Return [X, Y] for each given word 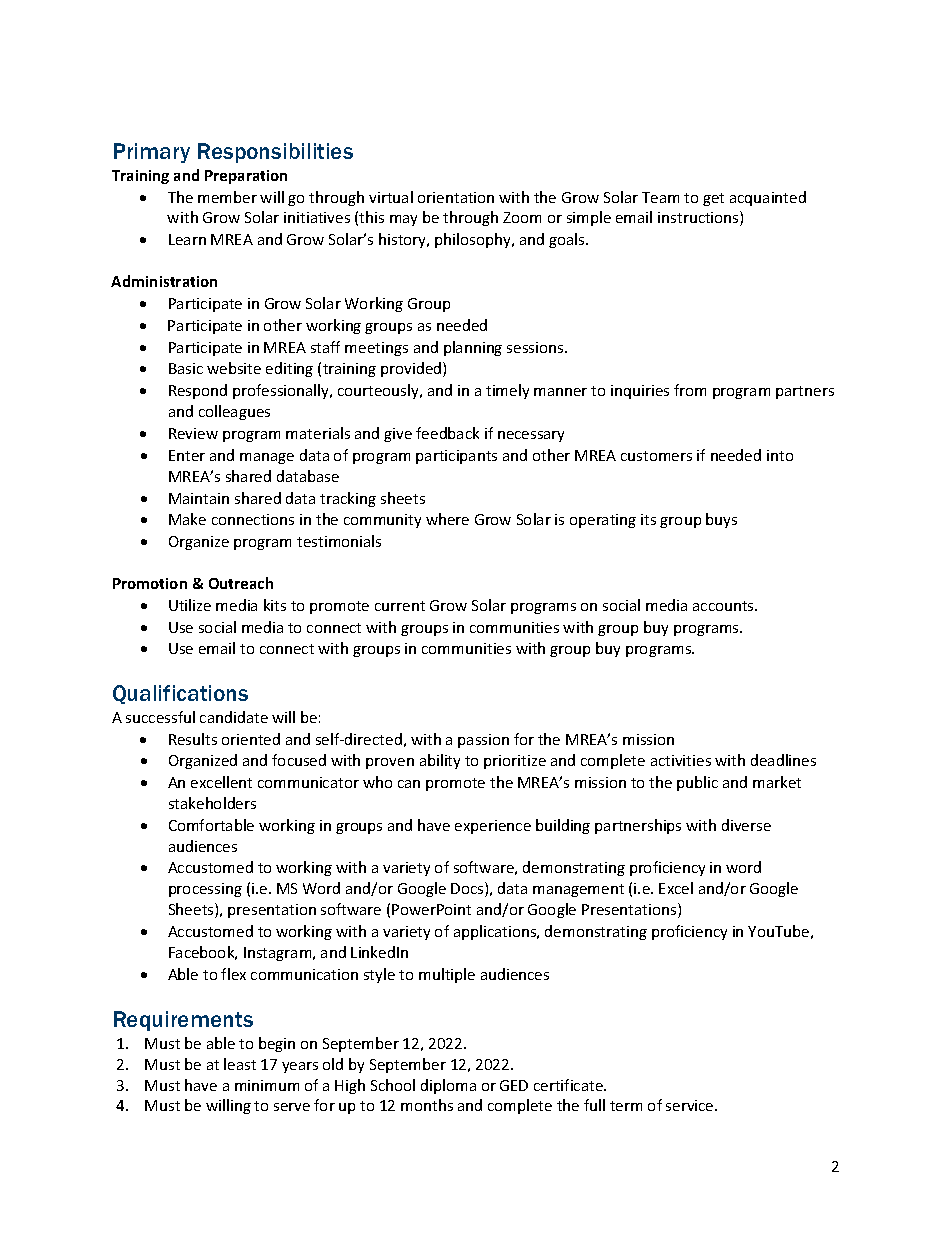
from [690, 390]
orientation [456, 197]
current [400, 606]
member [227, 197]
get [713, 199]
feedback [447, 433]
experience [493, 827]
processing [205, 890]
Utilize [190, 605]
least [240, 1064]
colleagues [234, 412]
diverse [746, 825]
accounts [724, 606]
